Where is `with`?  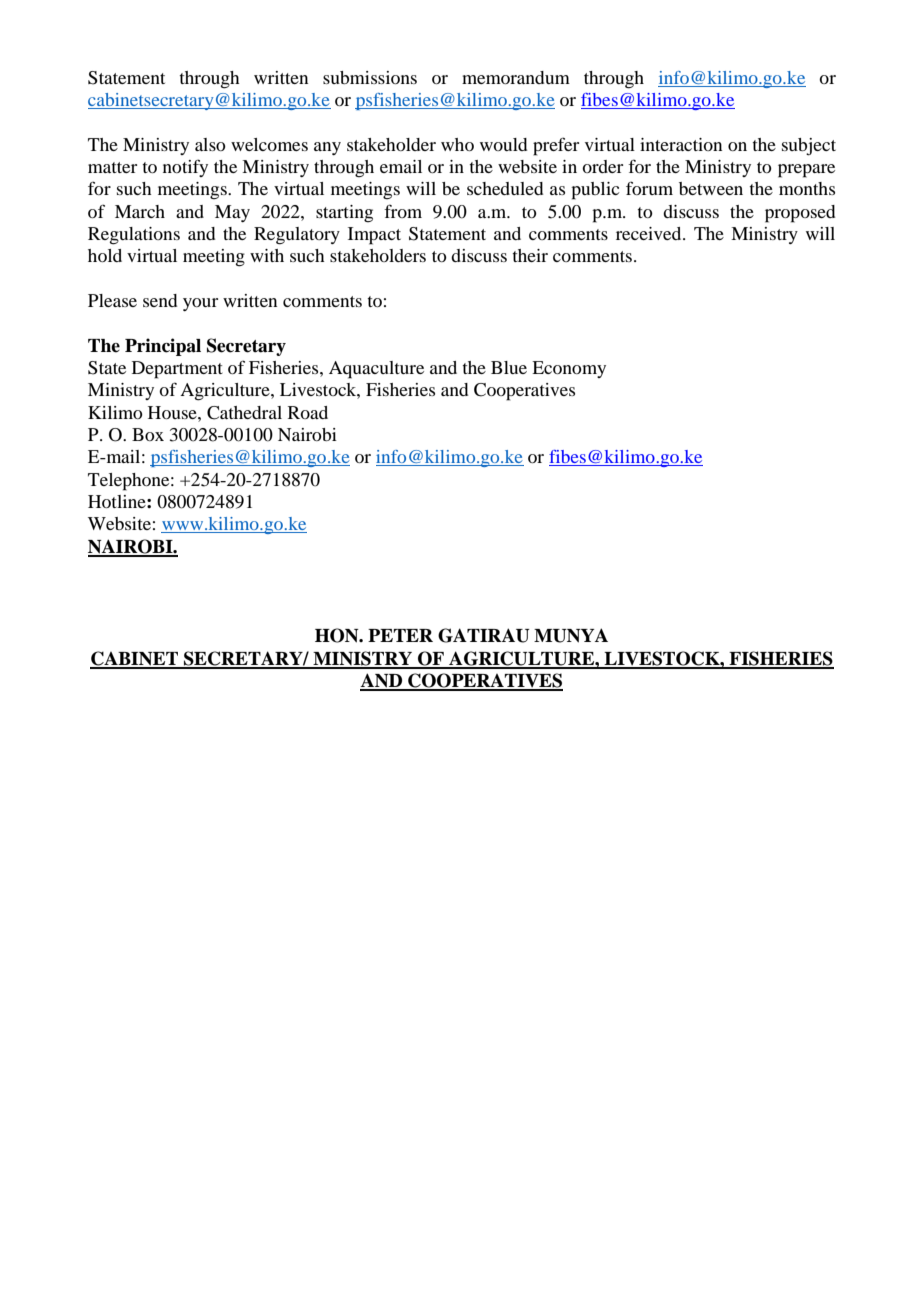
with is located at coordinates (267, 255).
